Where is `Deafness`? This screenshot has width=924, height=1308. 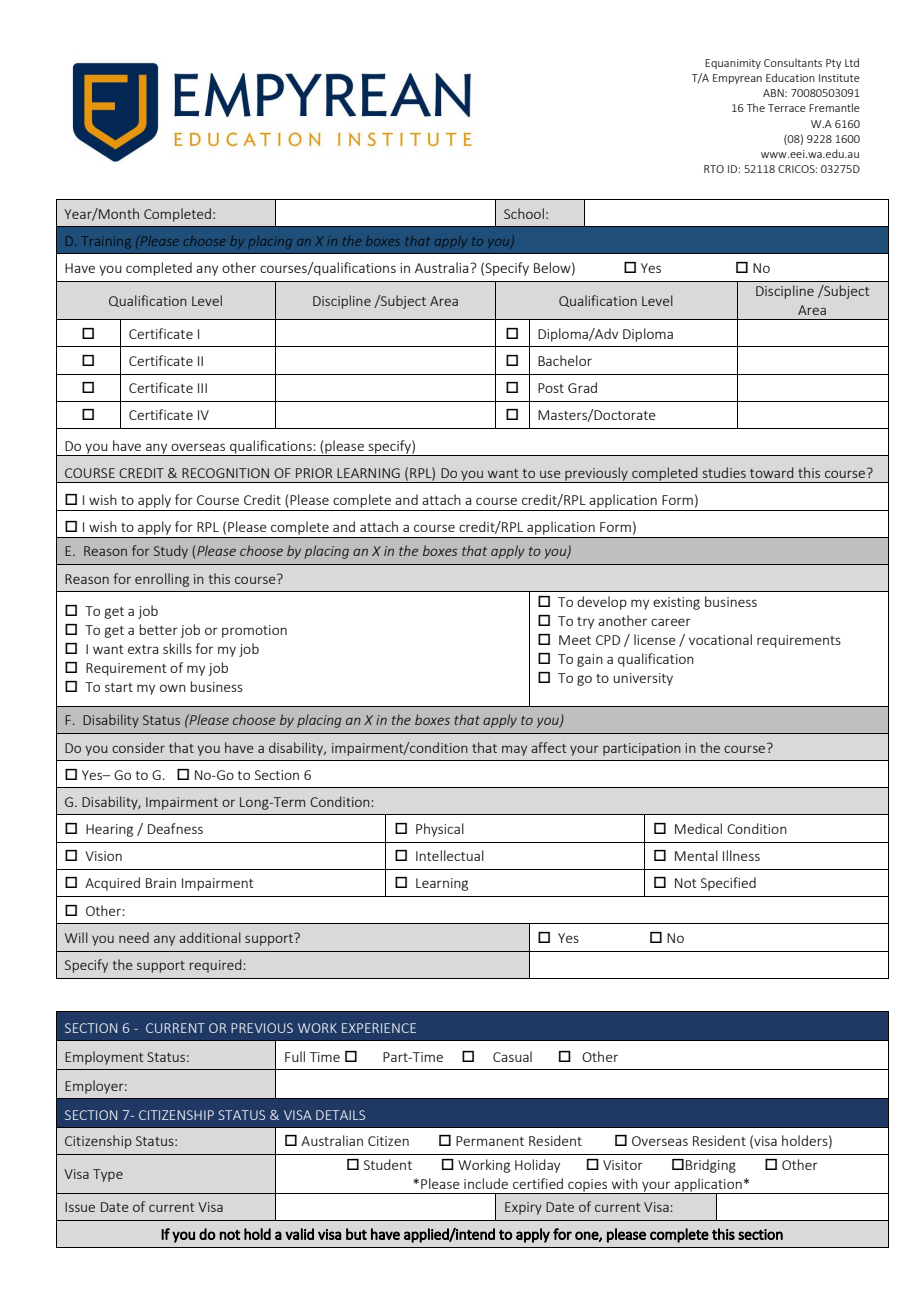
Deafness is located at coordinates (175, 828).
